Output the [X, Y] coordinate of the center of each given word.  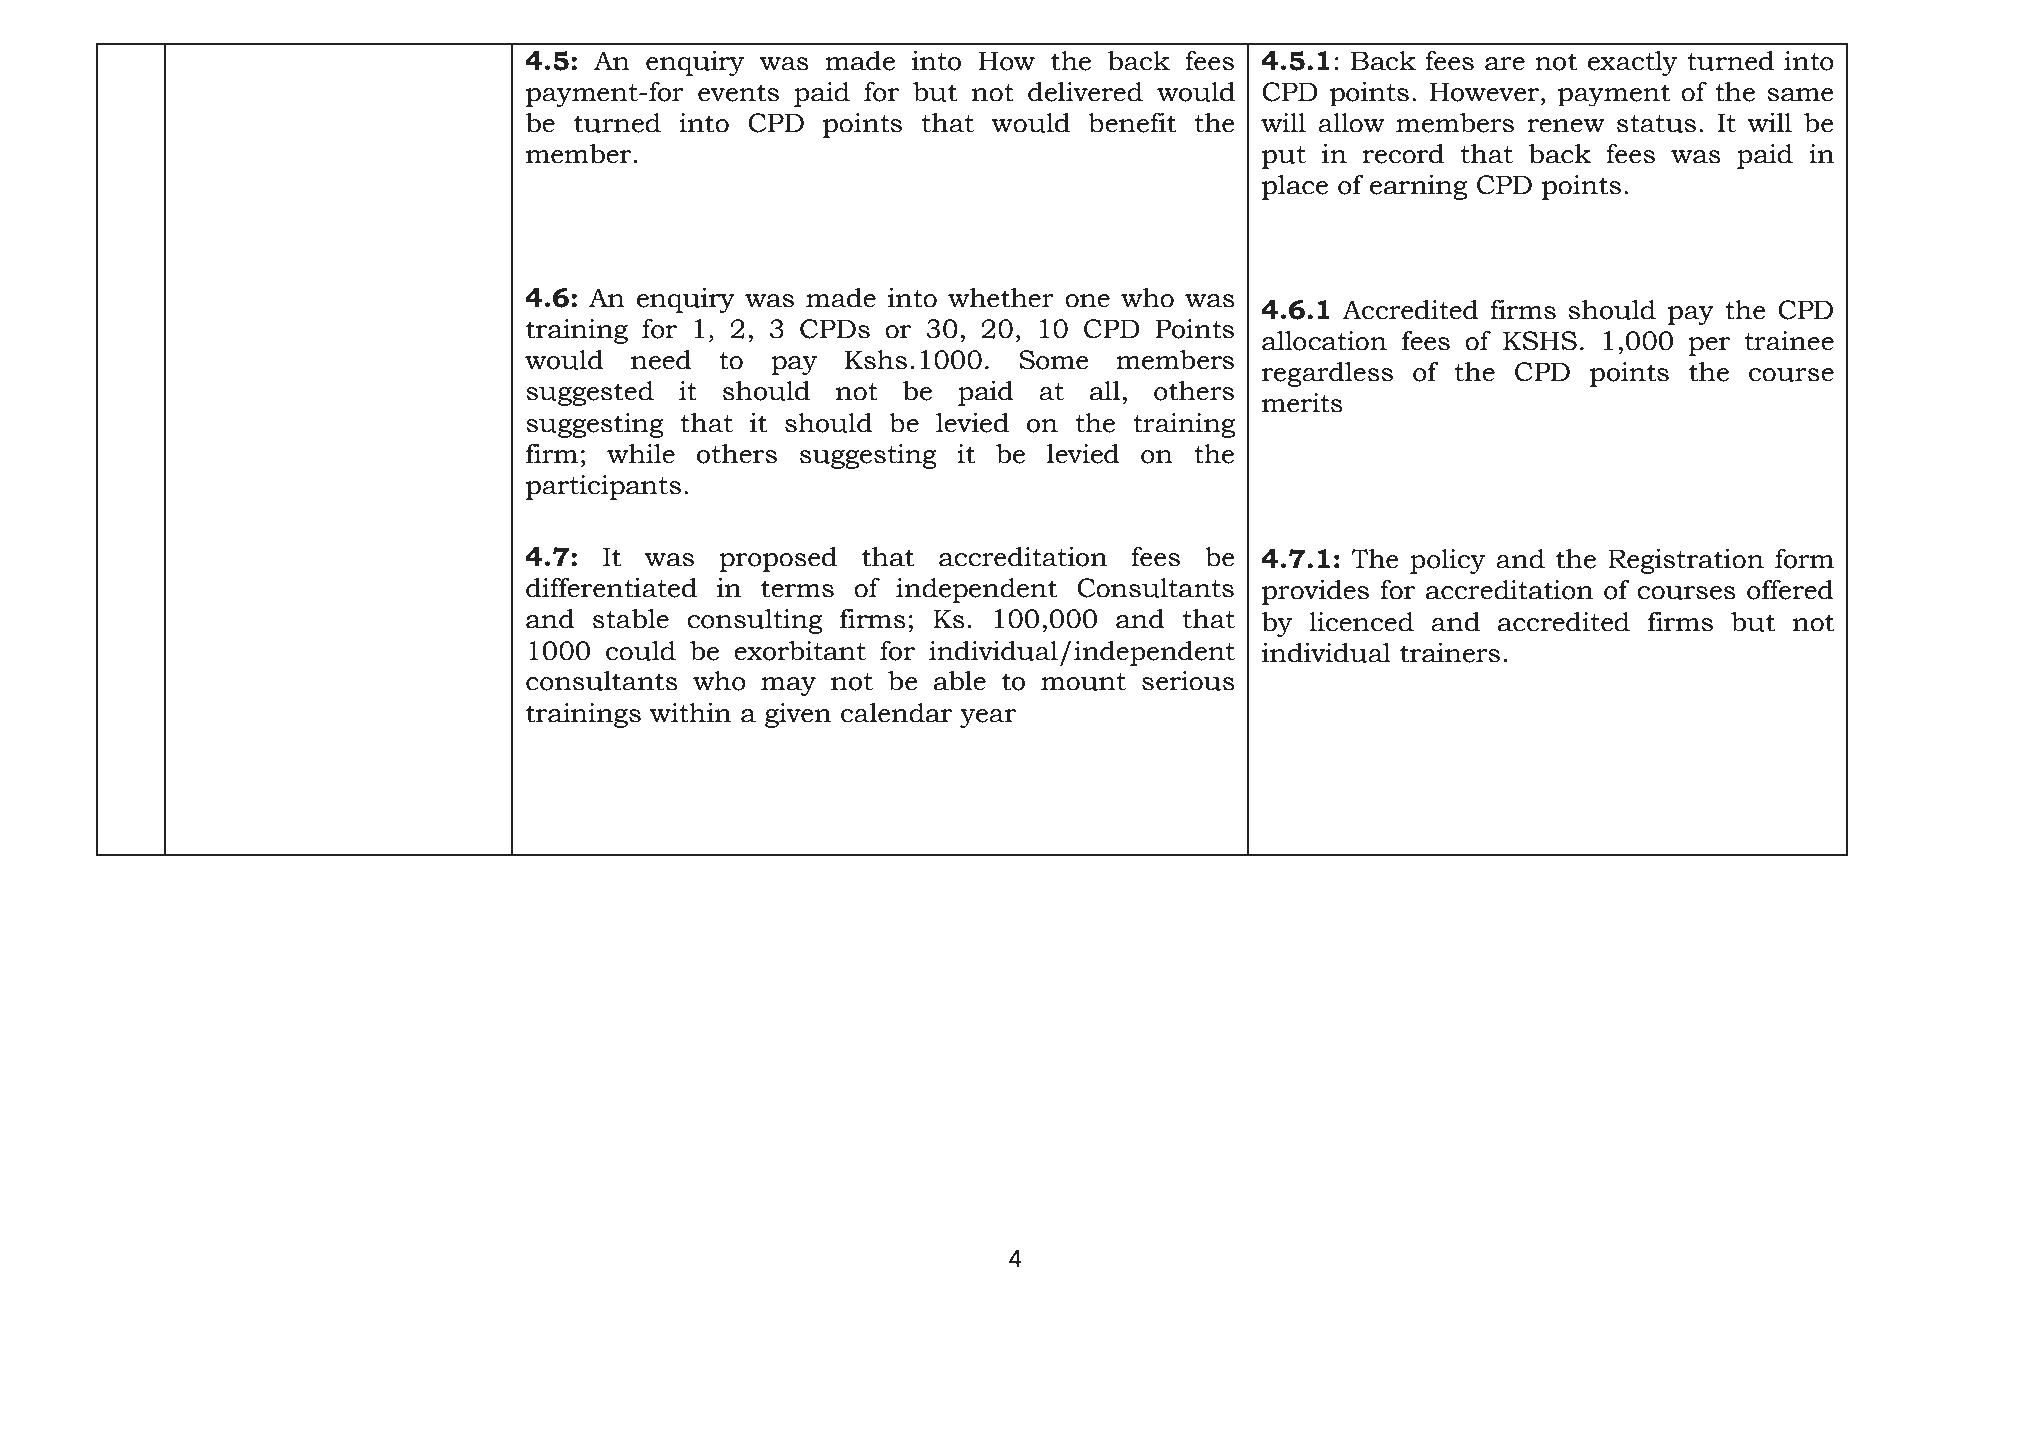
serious [1188, 681]
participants [603, 487]
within [690, 713]
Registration [1686, 561]
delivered [1085, 92]
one [1087, 301]
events [738, 93]
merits [1302, 403]
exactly [1633, 63]
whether [1001, 298]
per [1709, 346]
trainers [1450, 653]
